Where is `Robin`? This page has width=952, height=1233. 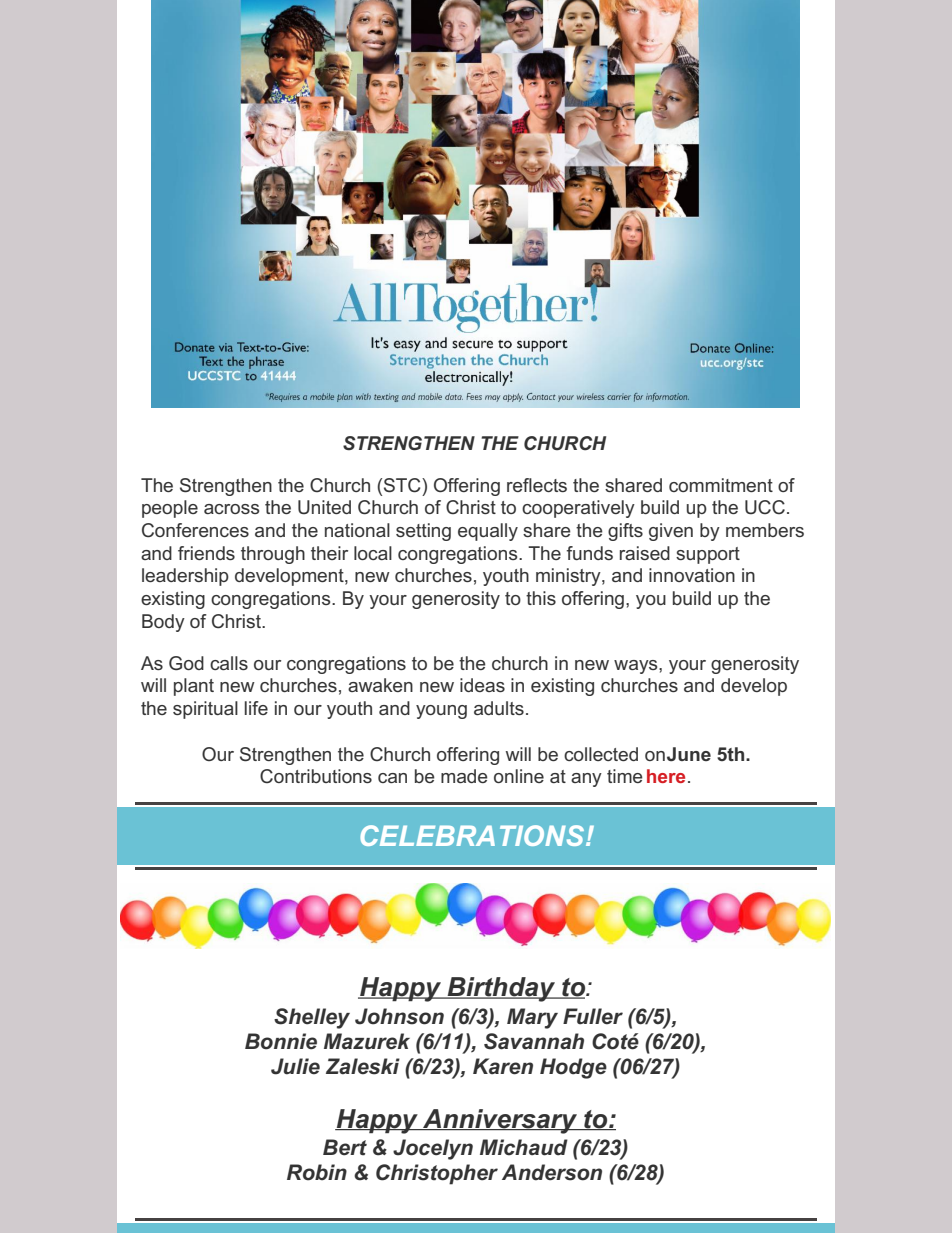
Robin is located at coordinates (317, 1172).
